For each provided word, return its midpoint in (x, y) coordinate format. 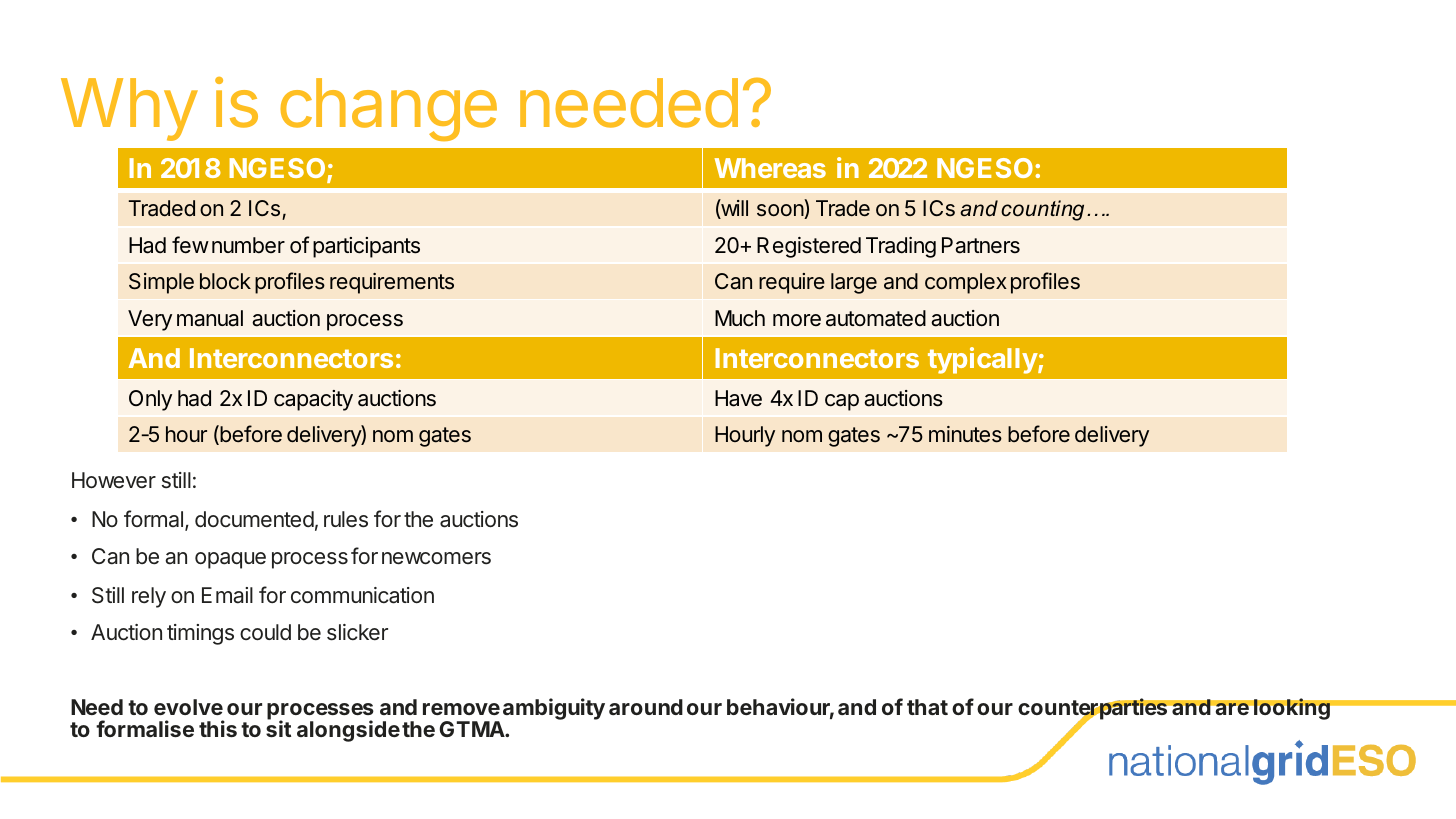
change (388, 109)
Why (129, 109)
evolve (188, 707)
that (927, 707)
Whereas (770, 168)
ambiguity (554, 709)
